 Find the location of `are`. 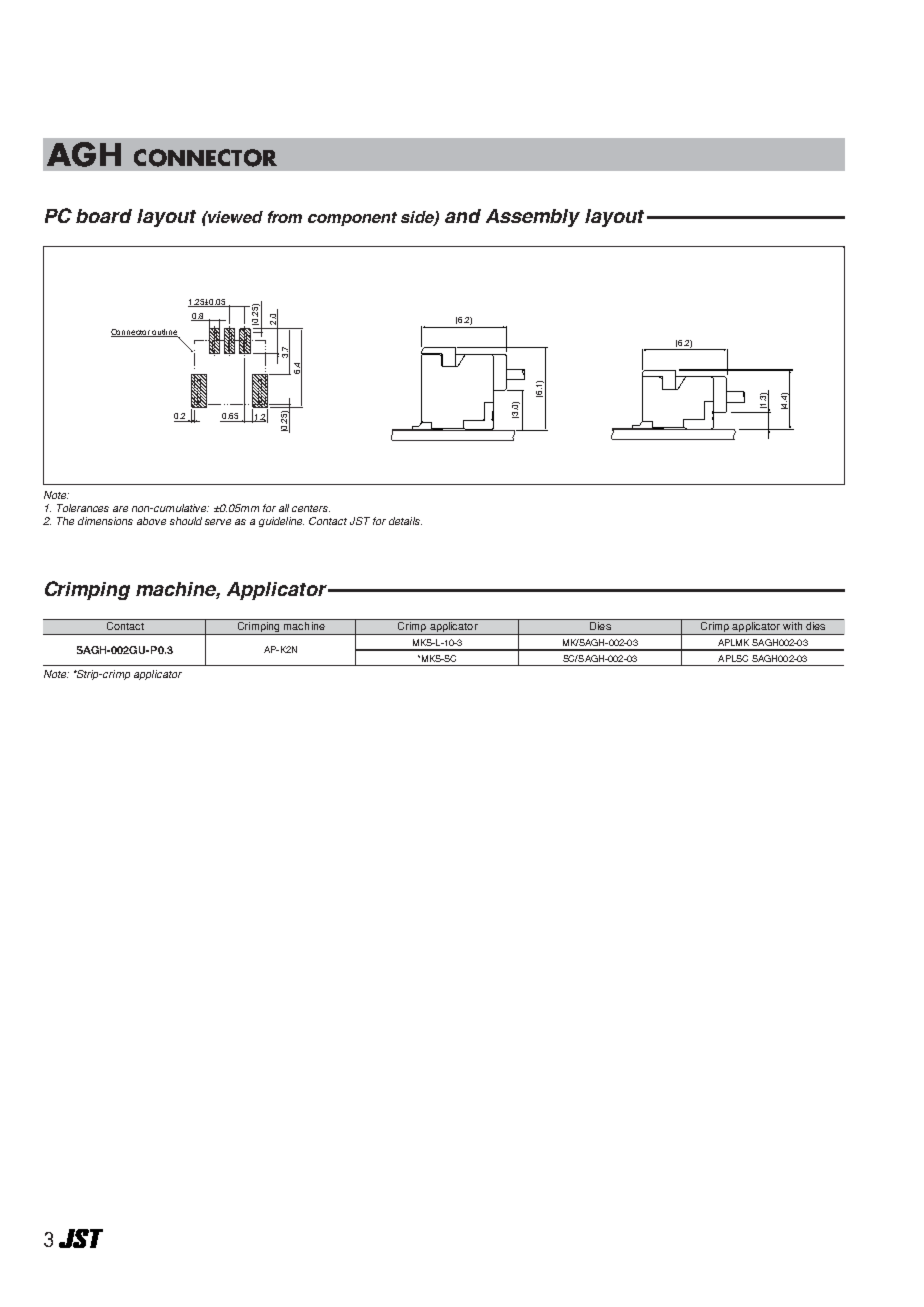

are is located at coordinates (120, 509).
